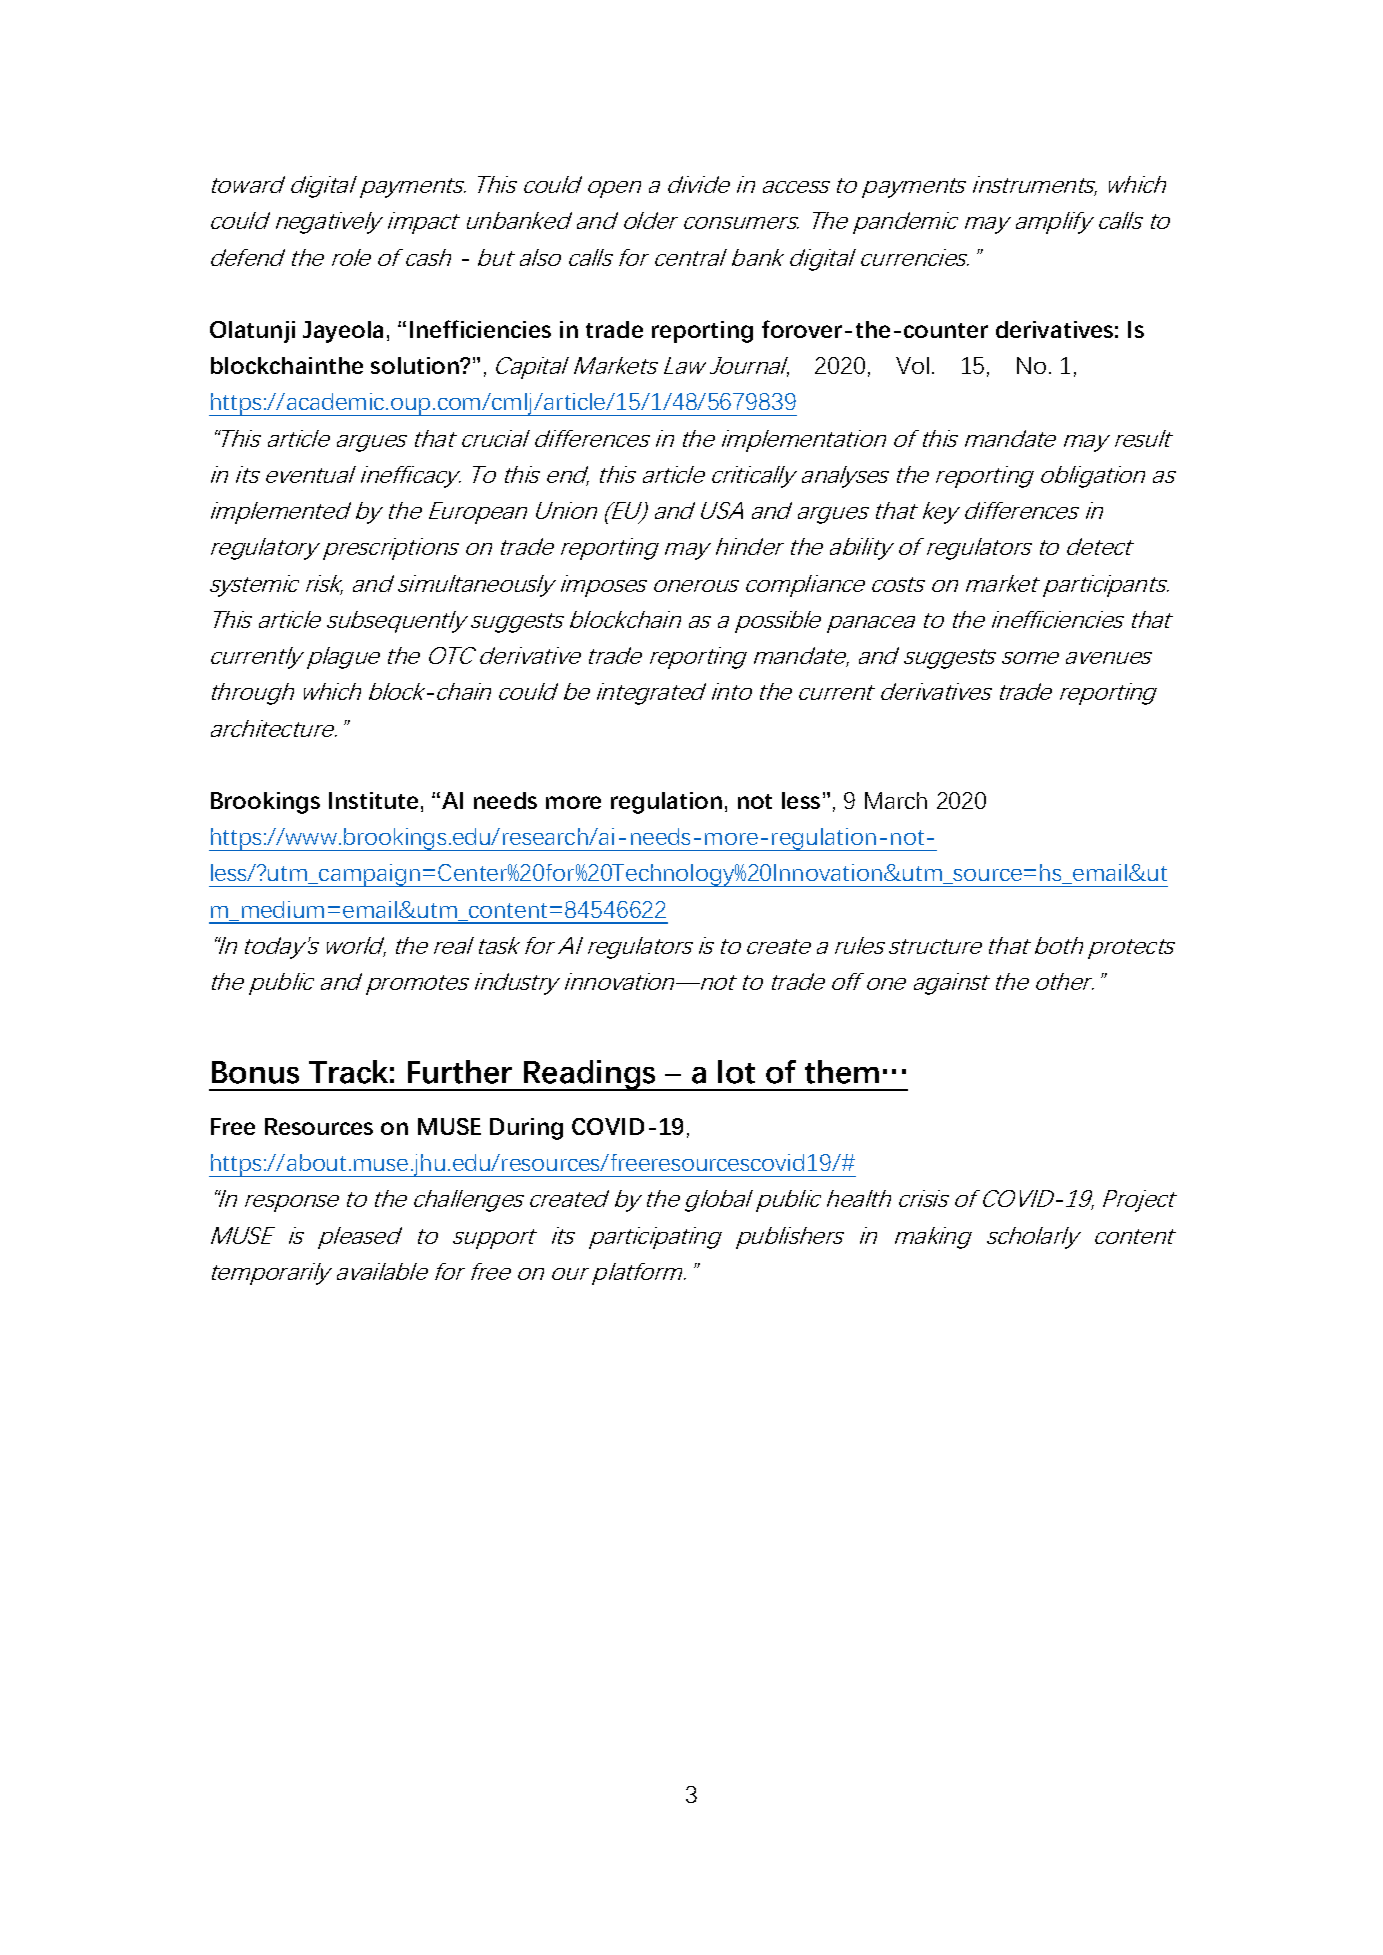 The height and width of the screenshot is (1955, 1383). Describe the element at coordinates (912, 365) in the screenshot. I see `Vol` at that location.
